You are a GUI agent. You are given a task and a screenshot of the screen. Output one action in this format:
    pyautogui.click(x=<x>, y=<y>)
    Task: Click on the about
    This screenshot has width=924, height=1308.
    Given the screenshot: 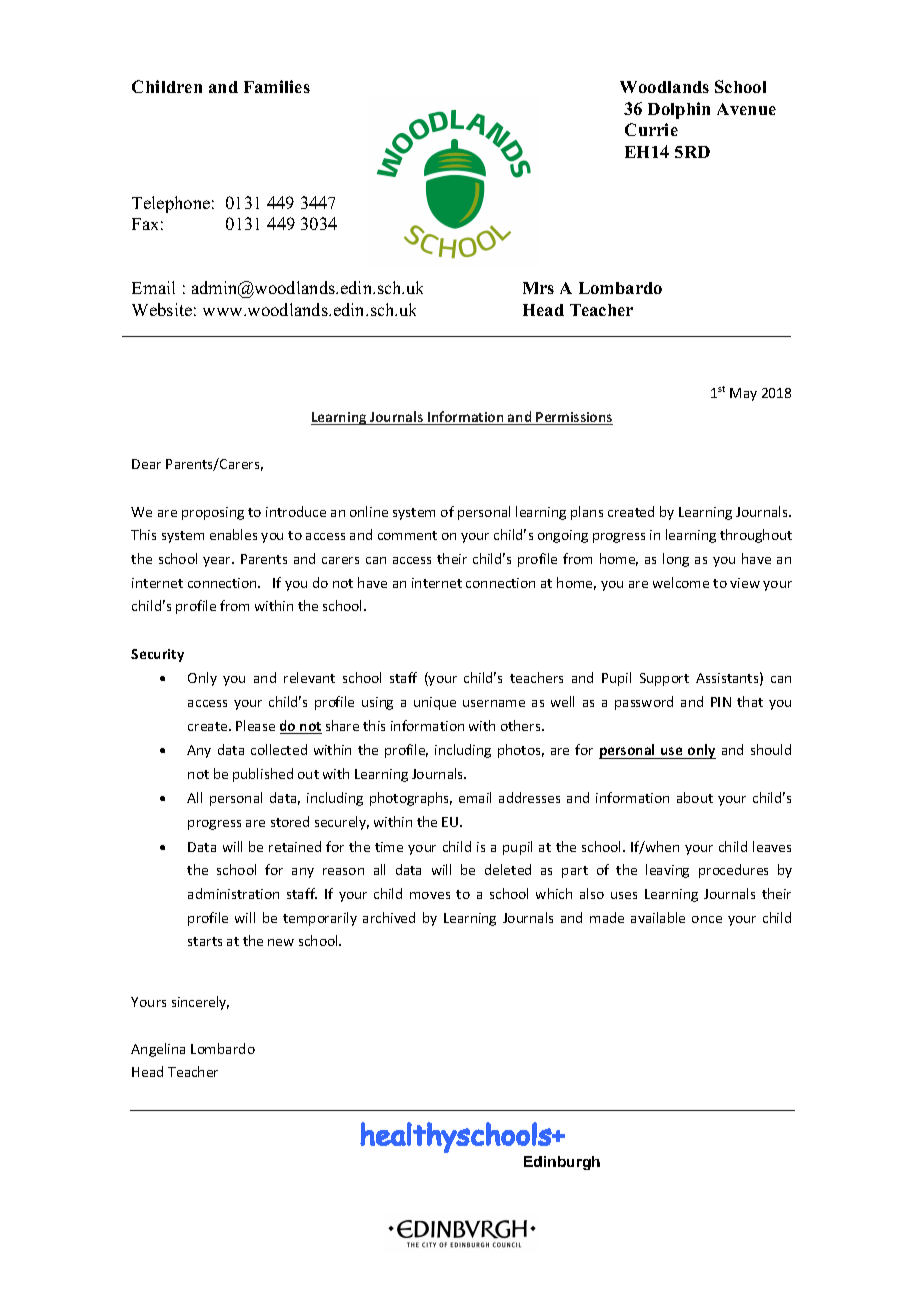 What is the action you would take?
    pyautogui.click(x=695, y=797)
